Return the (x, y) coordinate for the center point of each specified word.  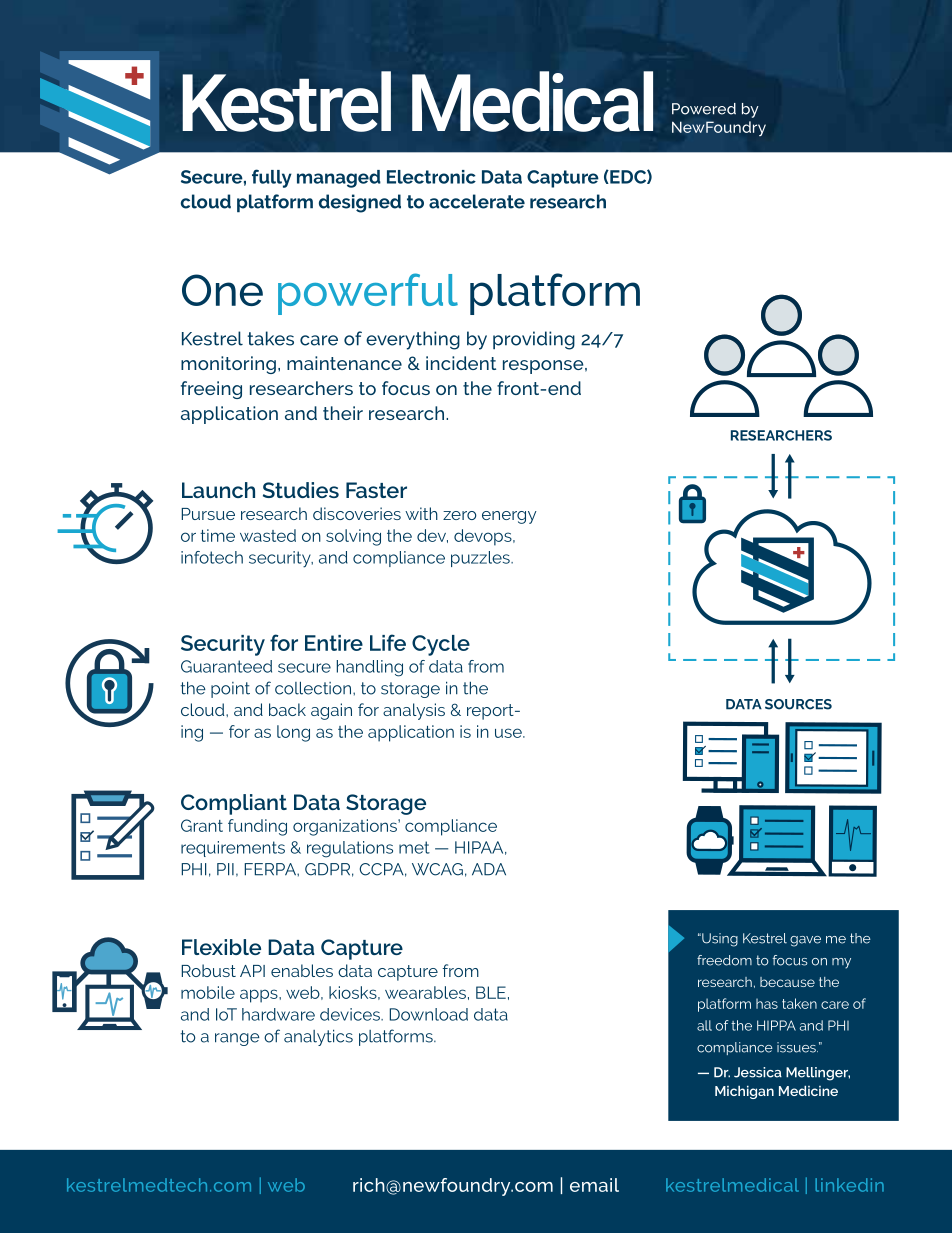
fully (272, 178)
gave (805, 941)
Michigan (744, 1092)
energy (509, 517)
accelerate (477, 201)
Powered (704, 109)
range (237, 1039)
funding (257, 827)
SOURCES (798, 704)
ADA (489, 869)
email (594, 1185)
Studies (301, 490)
